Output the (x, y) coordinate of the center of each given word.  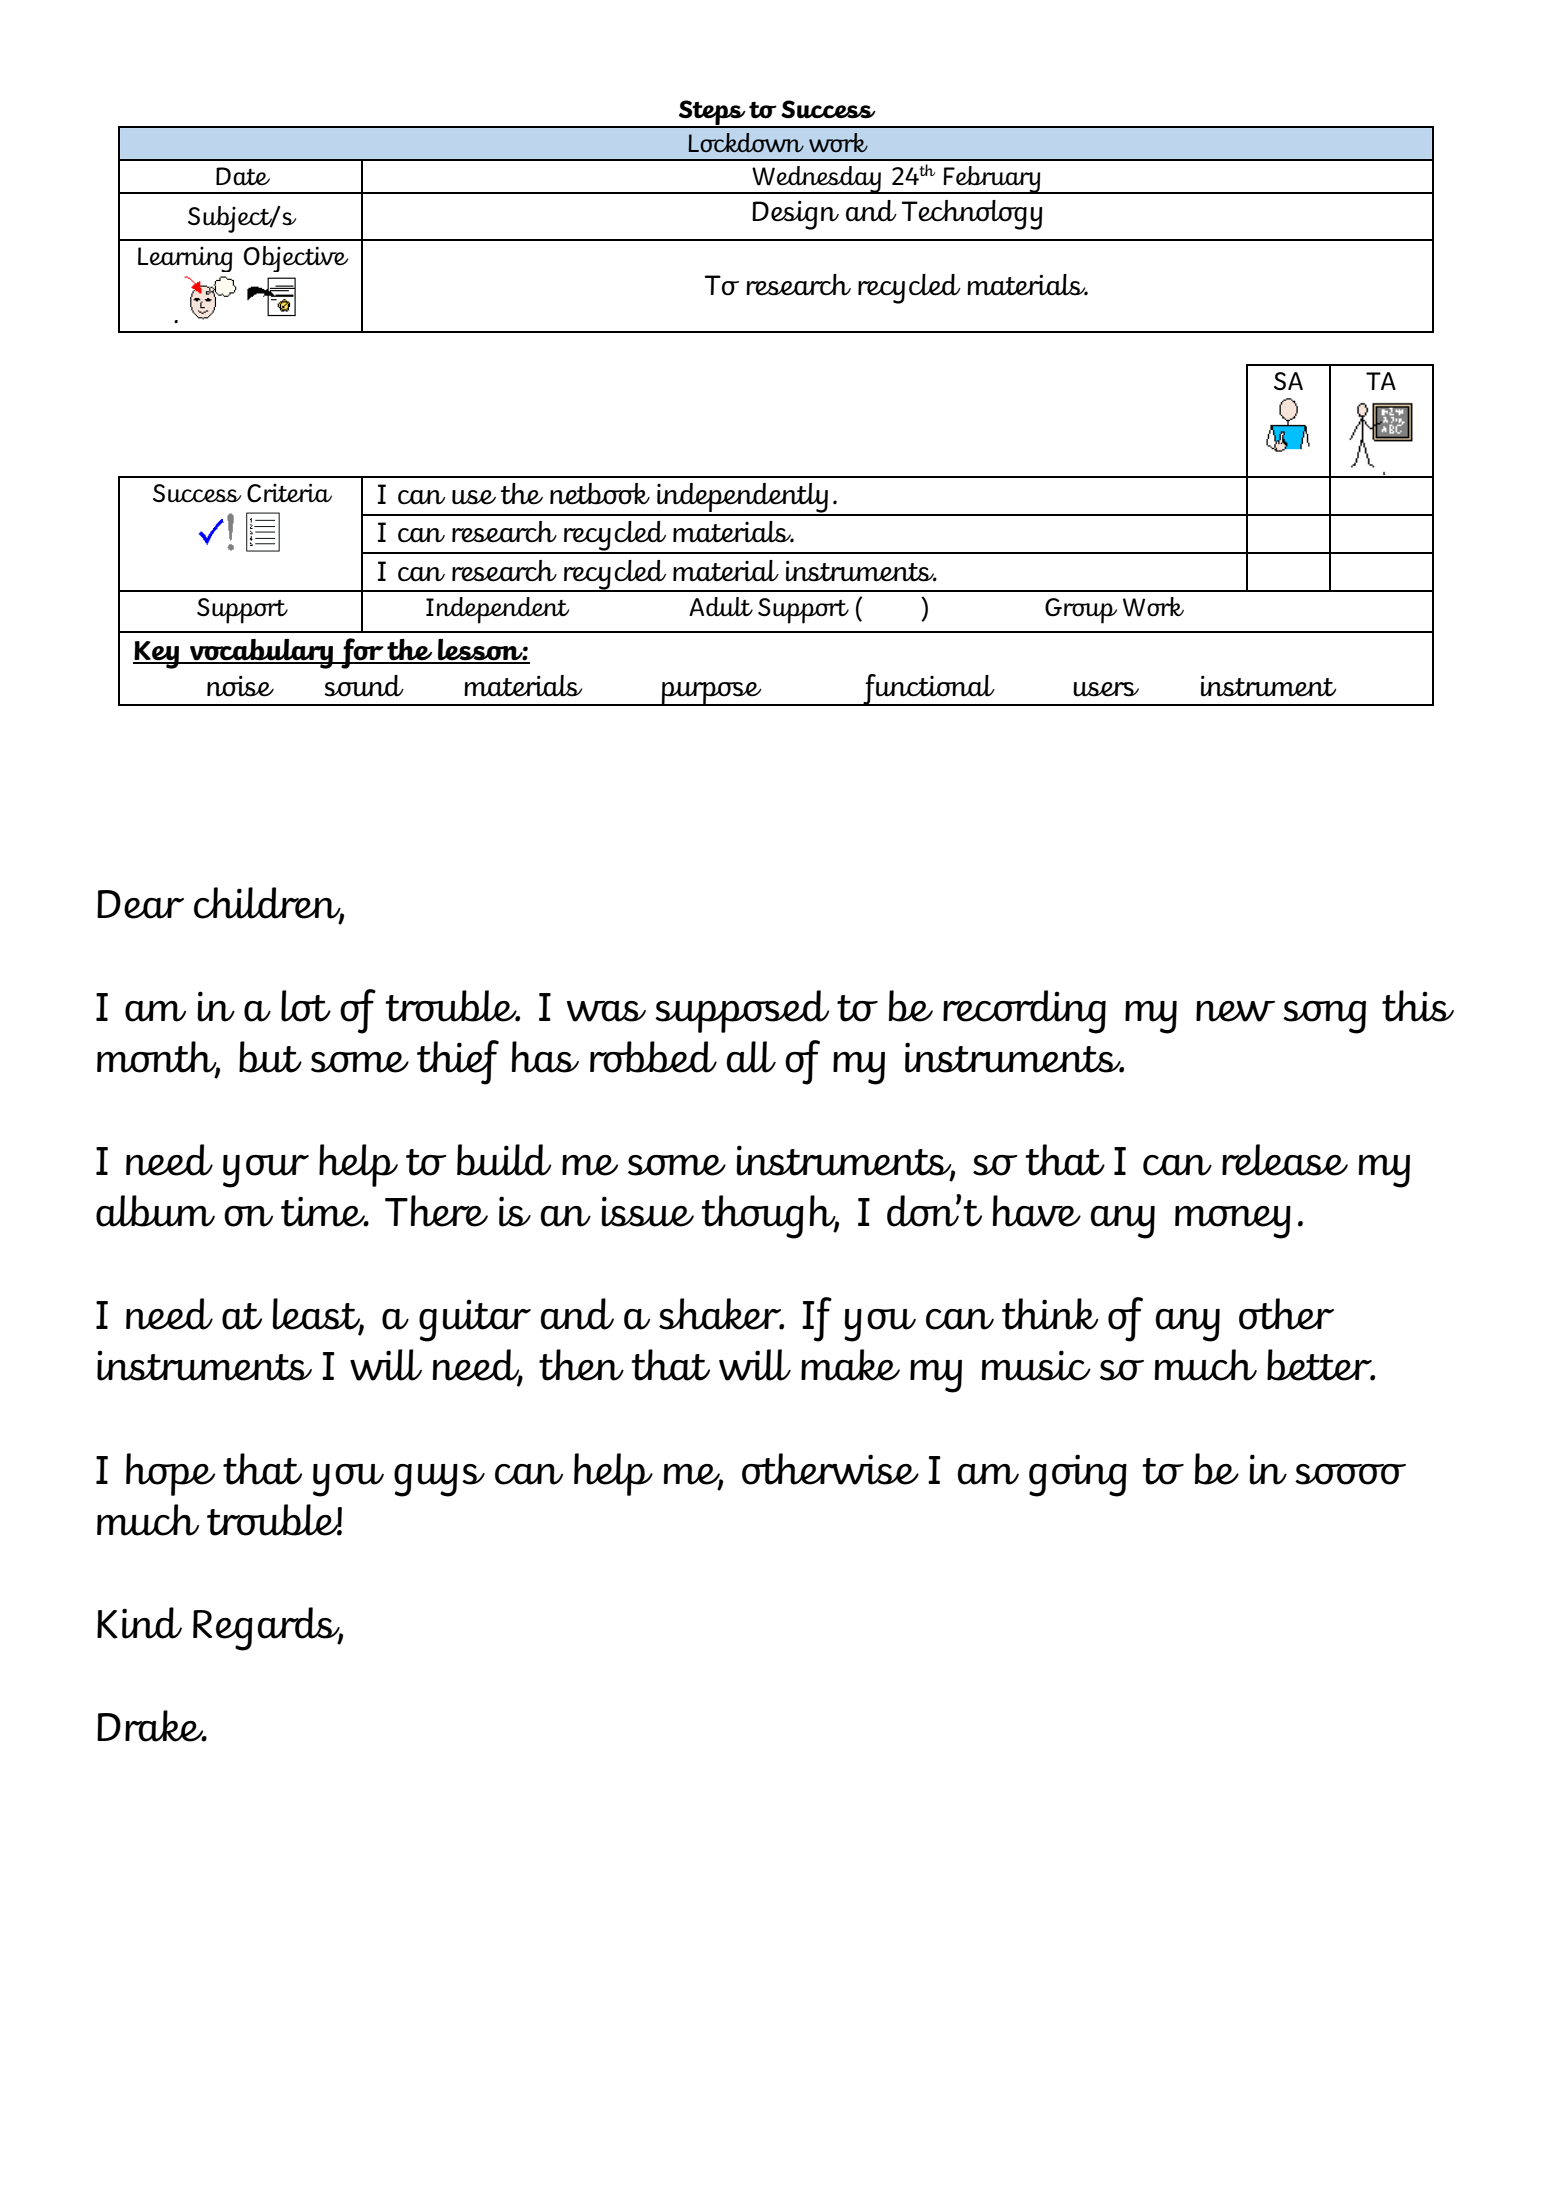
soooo (1350, 1474)
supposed (742, 1011)
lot (306, 1006)
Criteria (289, 493)
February (992, 180)
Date (243, 176)
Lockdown (746, 142)
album (155, 1211)
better (1320, 1365)
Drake (151, 1726)
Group (1081, 611)
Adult (721, 607)
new (1235, 1011)
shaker (721, 1314)
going (1078, 1475)
